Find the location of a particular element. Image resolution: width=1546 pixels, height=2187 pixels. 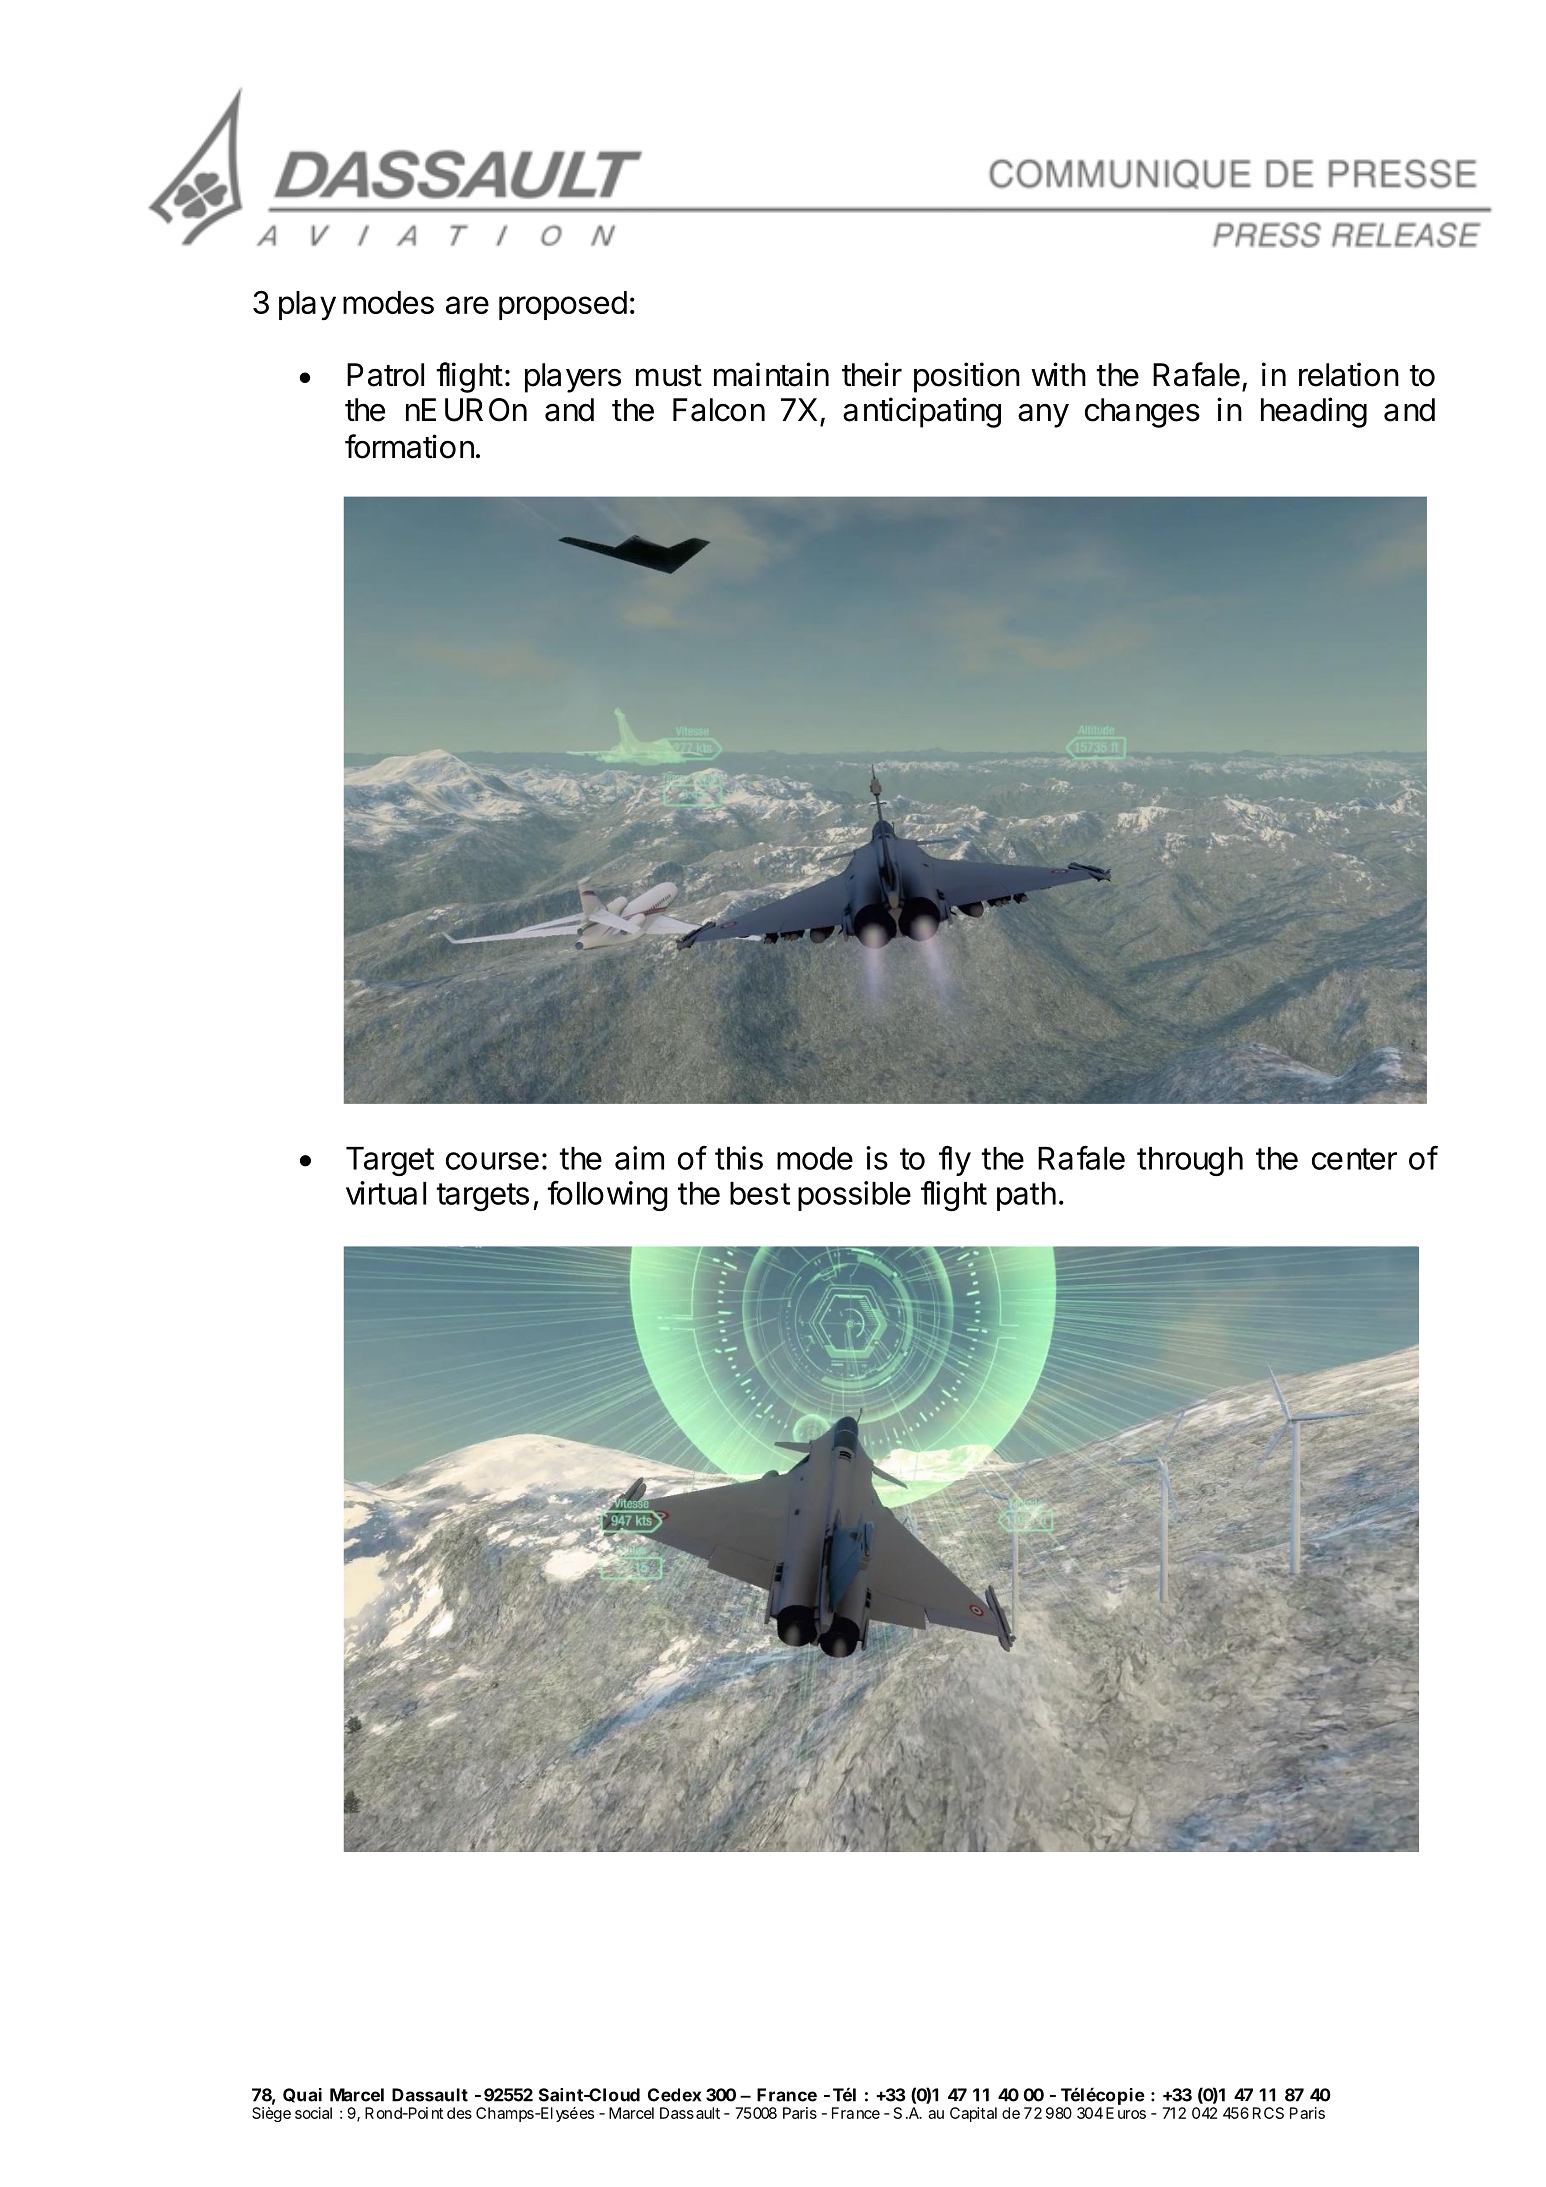

center is located at coordinates (1354, 1159).
